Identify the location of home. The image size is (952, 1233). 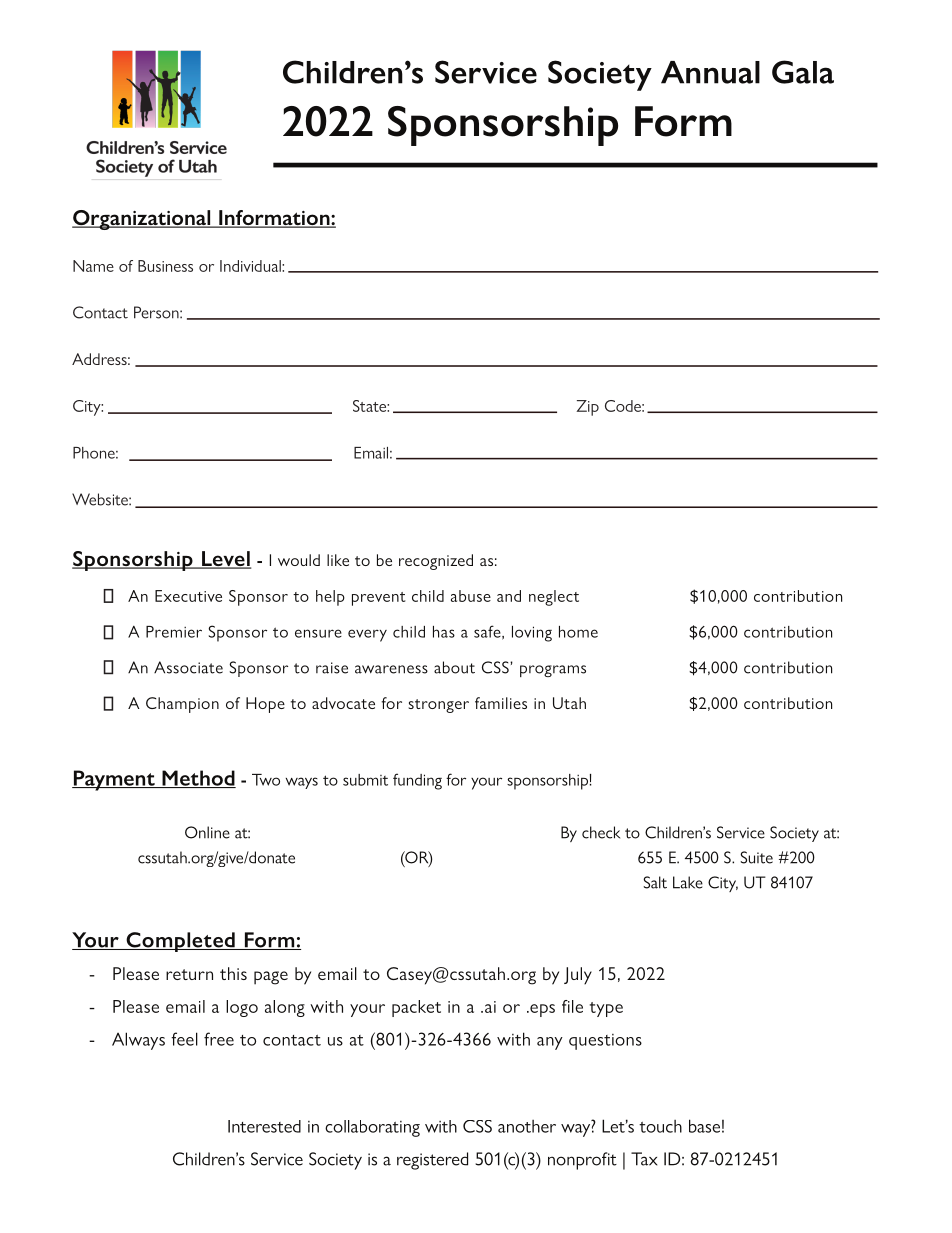
(578, 632).
